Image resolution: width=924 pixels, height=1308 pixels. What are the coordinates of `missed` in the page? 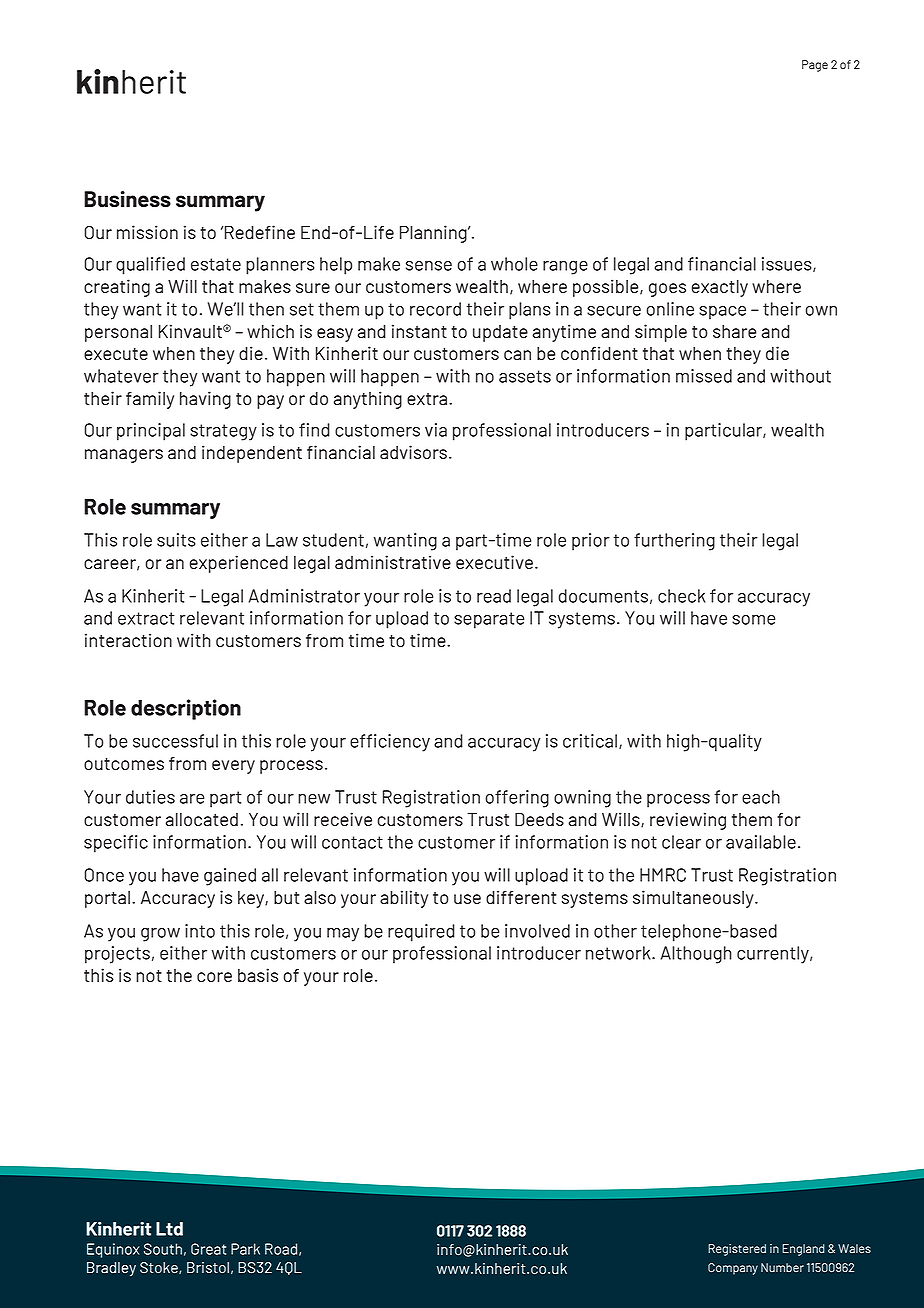 It's located at (704, 376).
